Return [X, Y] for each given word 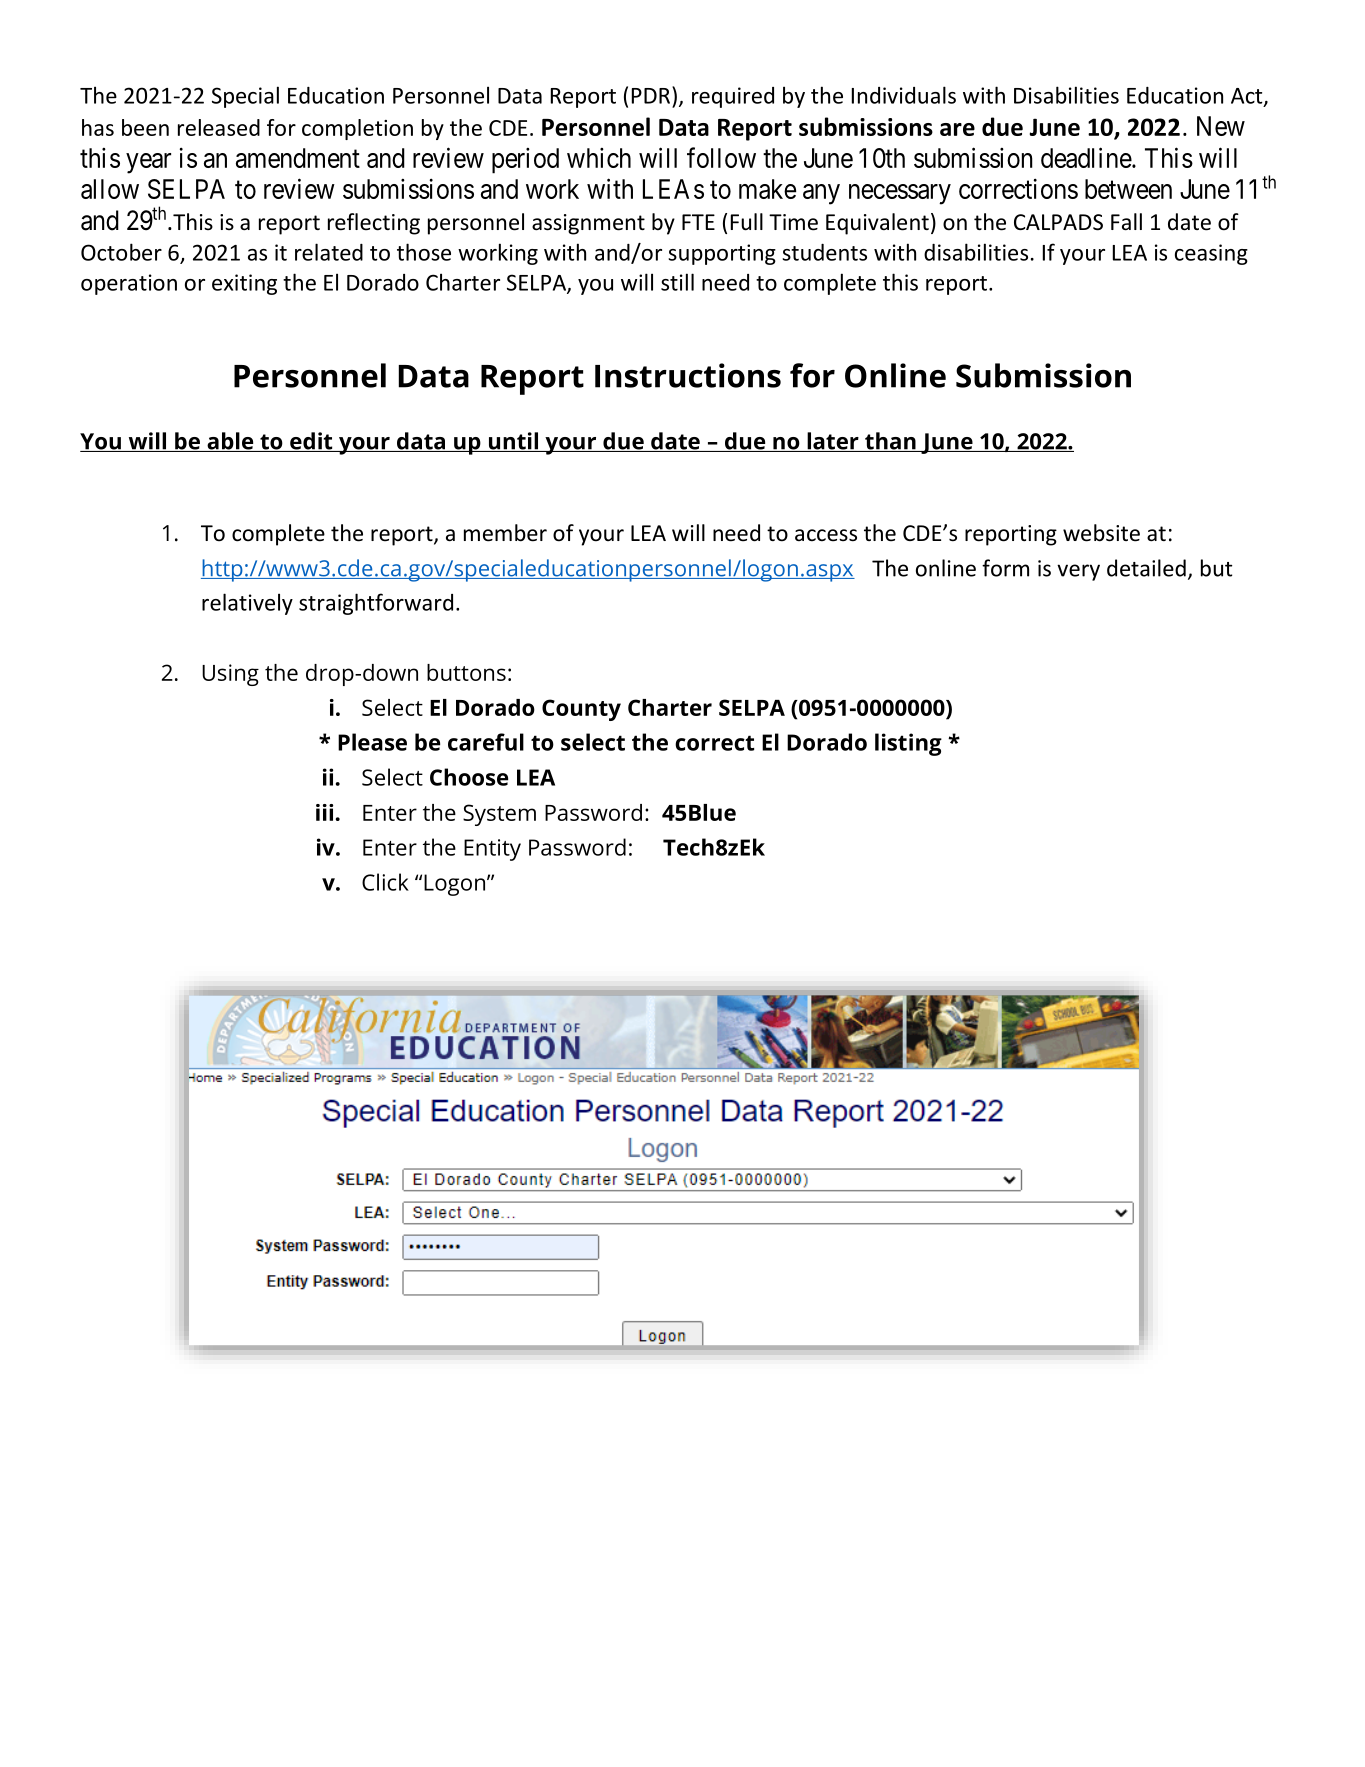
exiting [244, 284]
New [1221, 126]
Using [230, 675]
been [145, 127]
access [826, 535]
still [677, 282]
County [581, 710]
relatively [247, 604]
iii [324, 812]
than [890, 442]
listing [908, 744]
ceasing [1211, 254]
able [230, 442]
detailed [1146, 568]
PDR [651, 96]
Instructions [688, 375]
